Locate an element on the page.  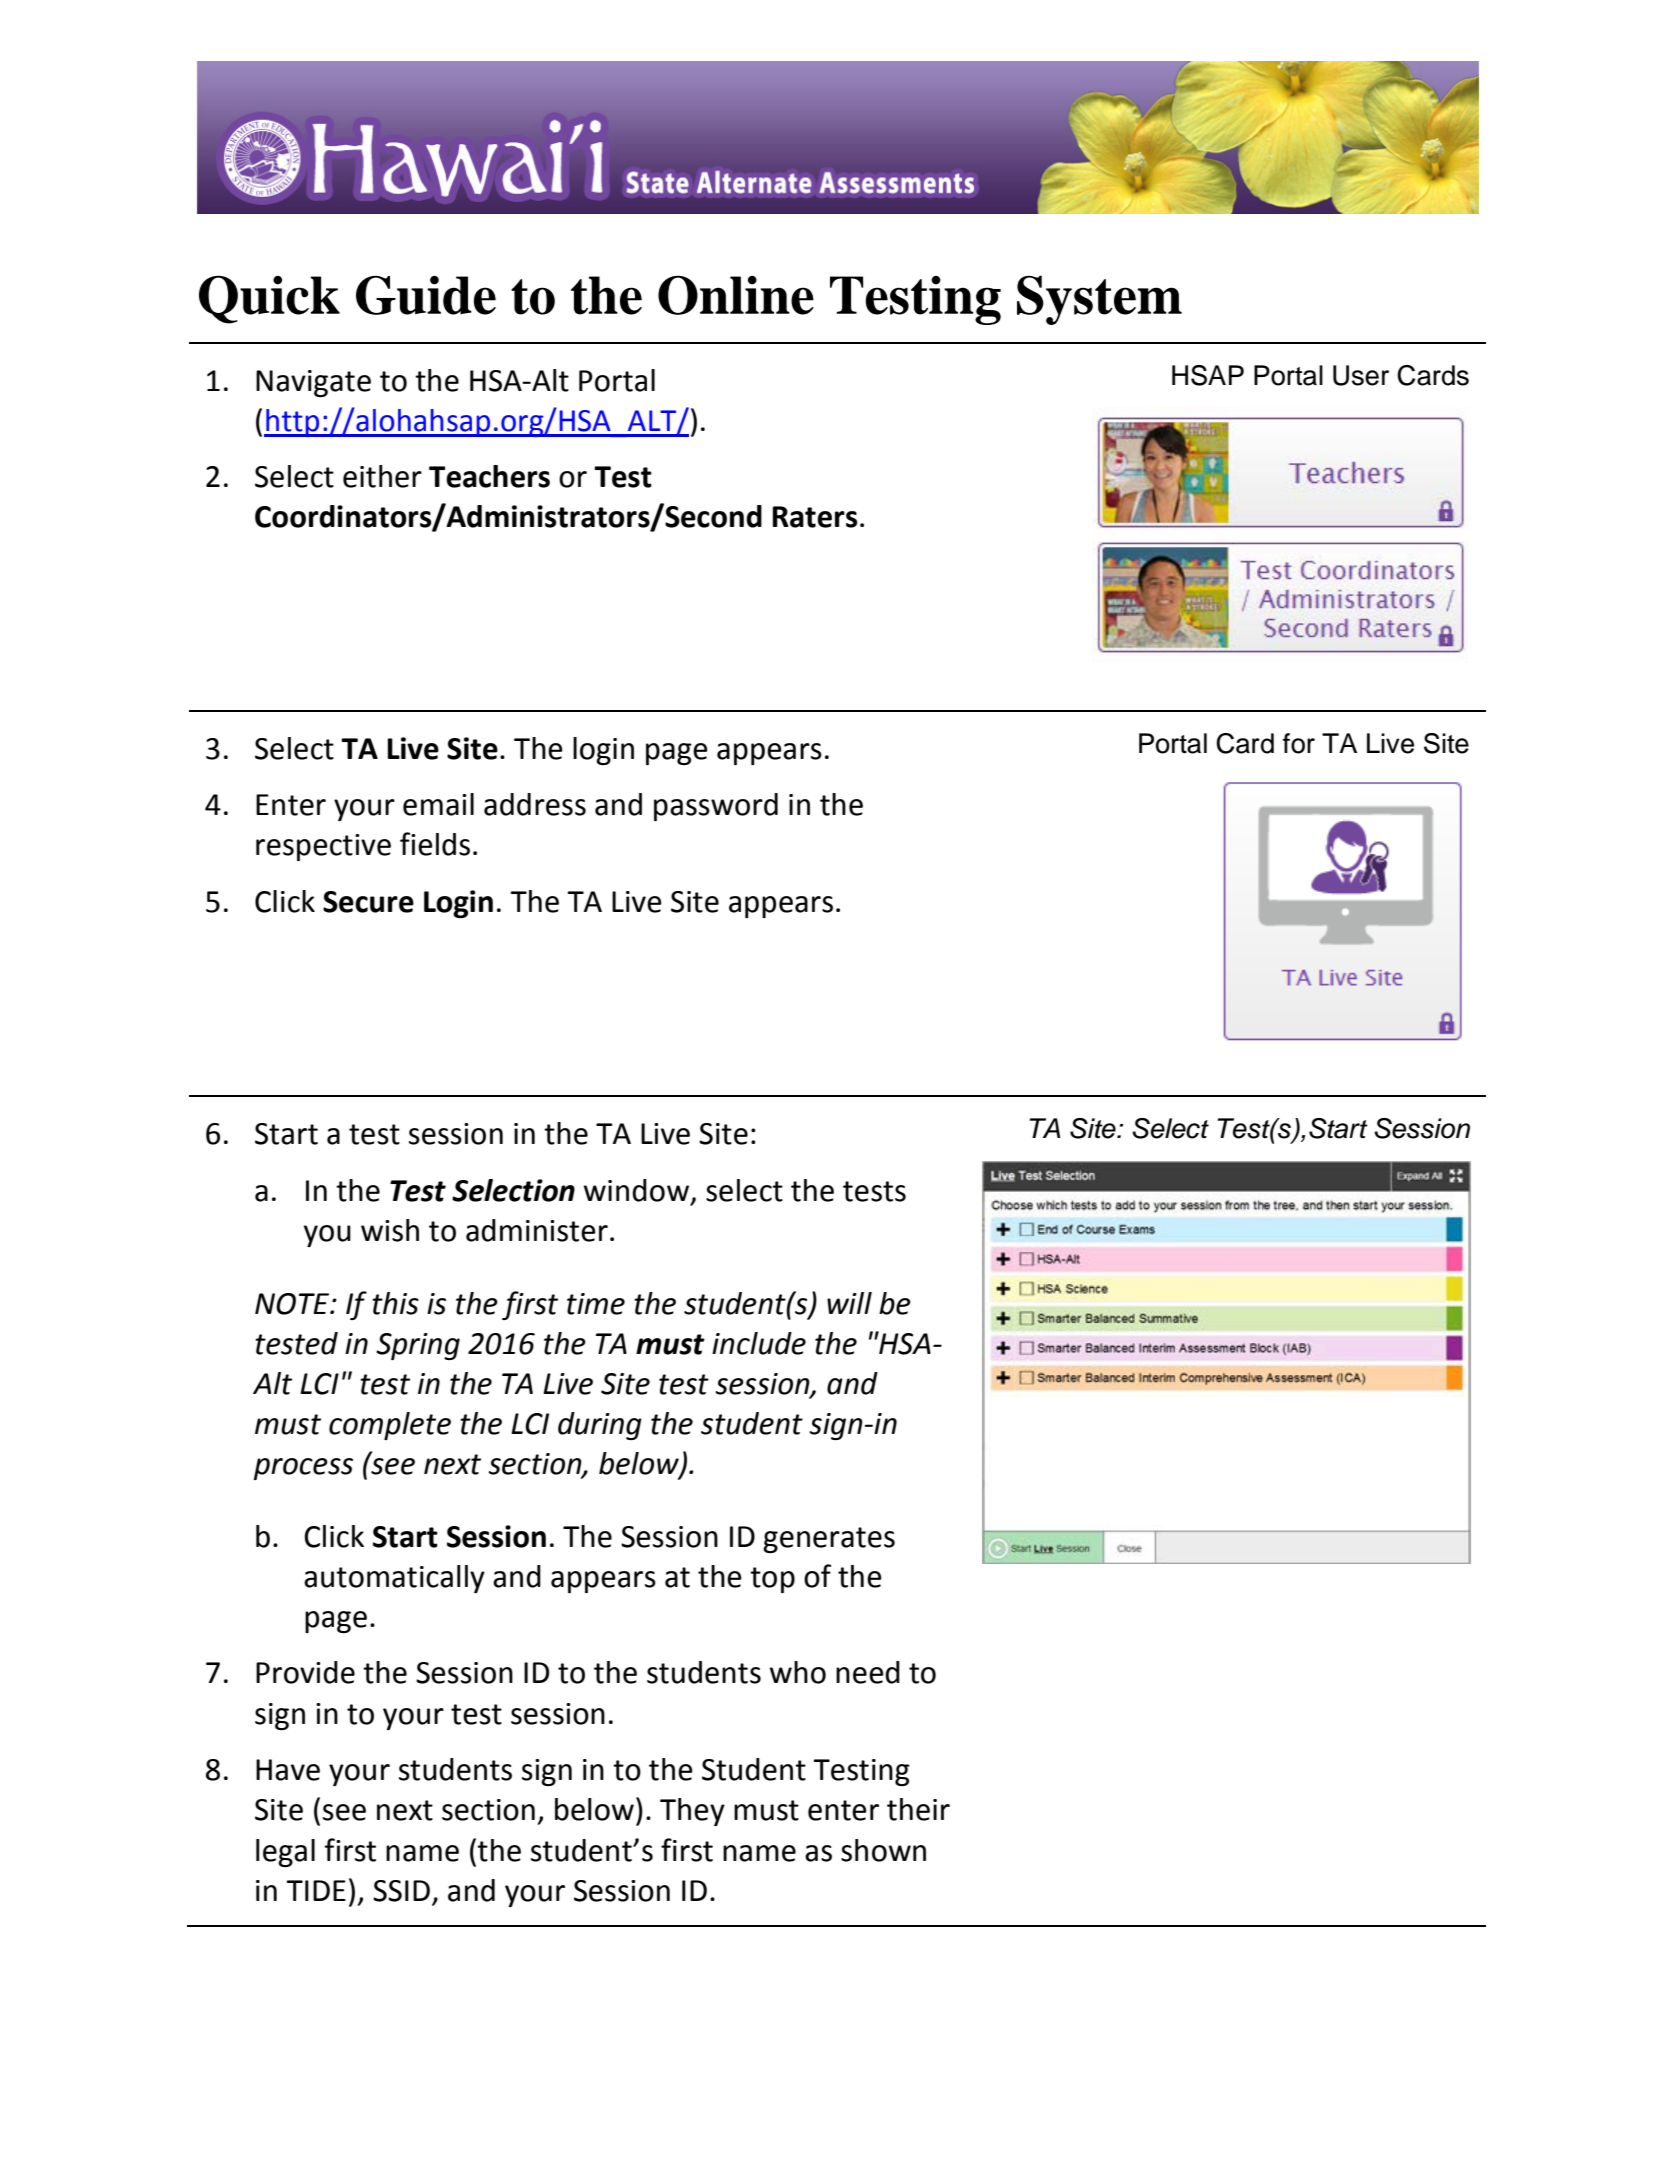
Online is located at coordinates (736, 295).
